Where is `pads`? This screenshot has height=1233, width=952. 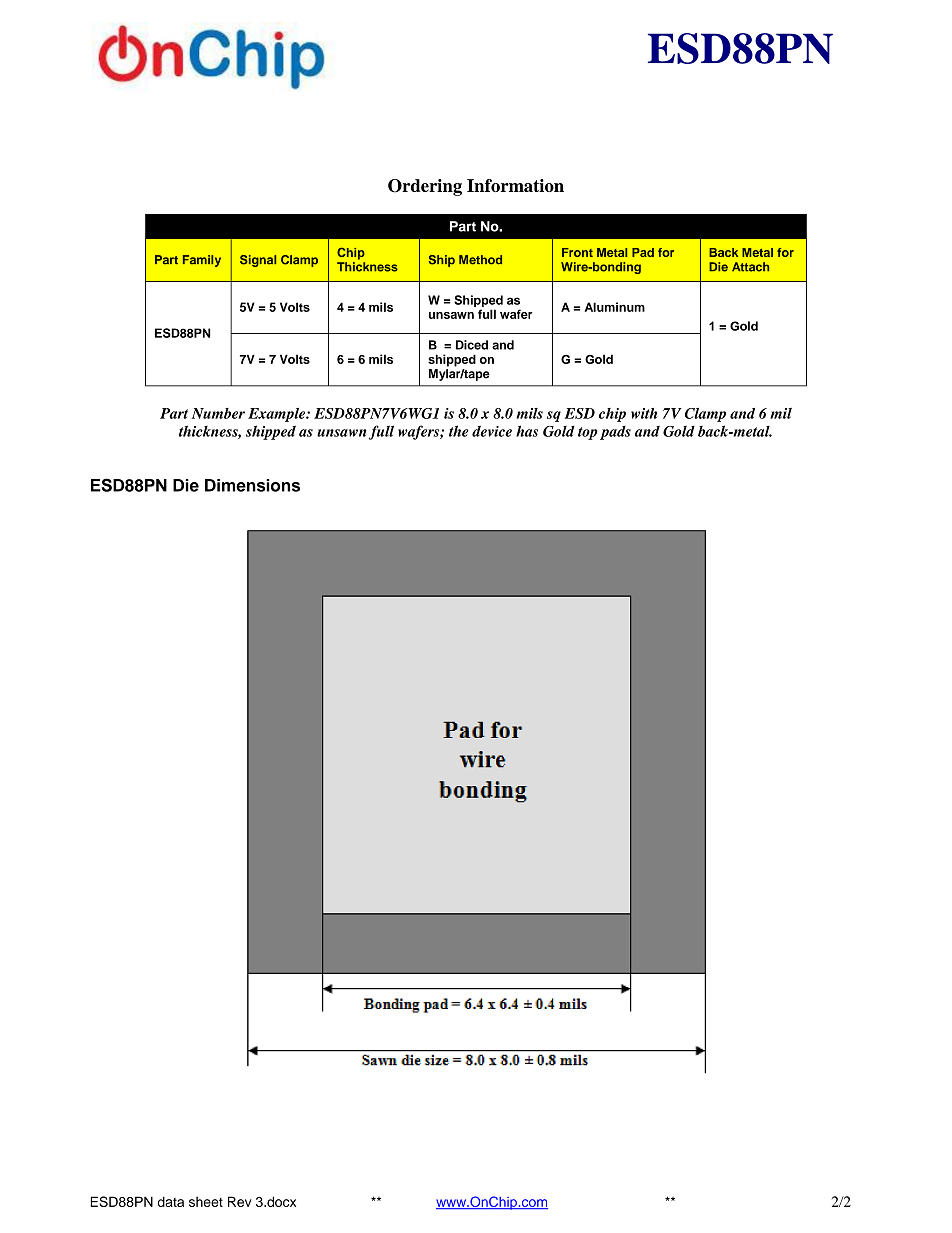 pads is located at coordinates (615, 433).
